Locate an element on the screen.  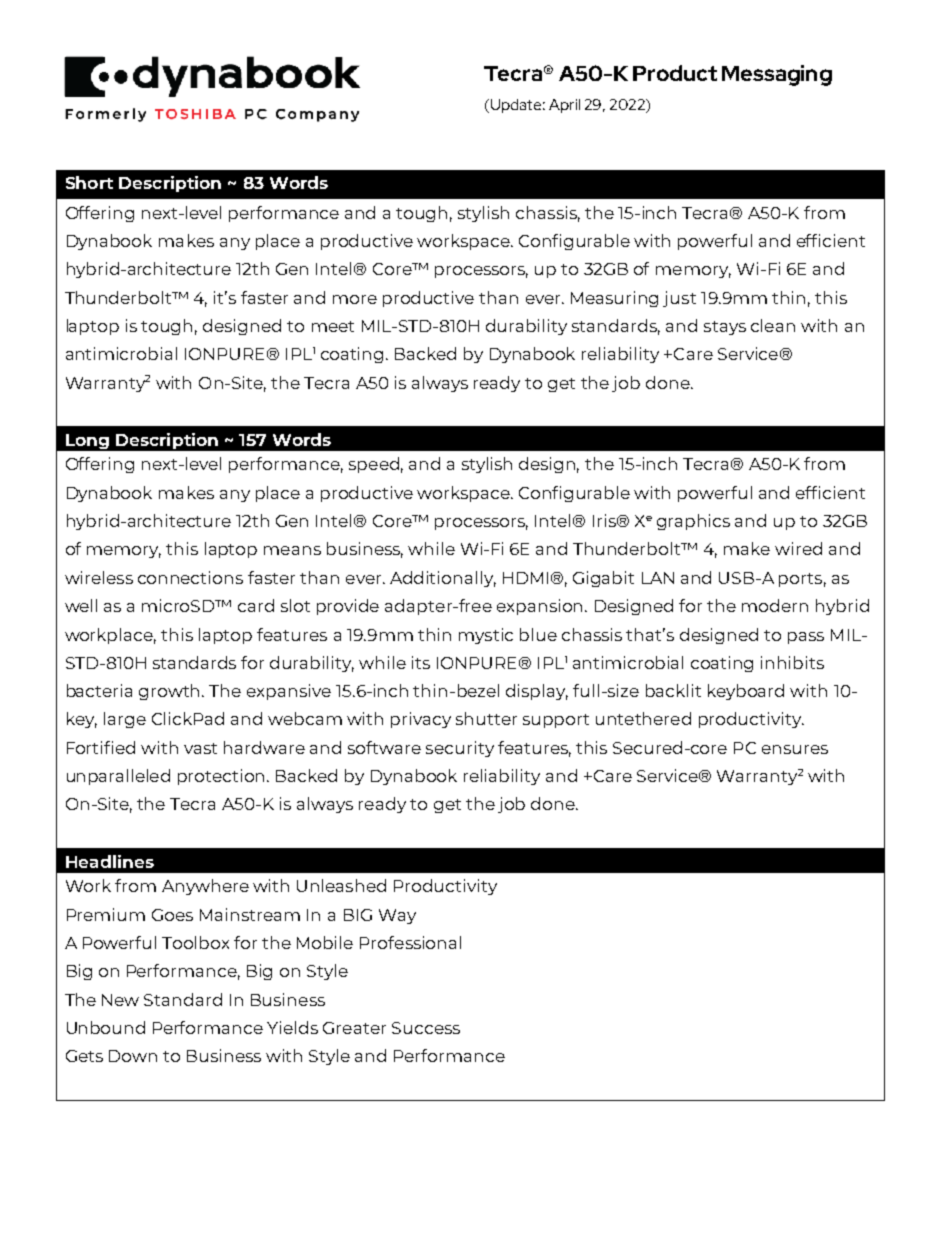
Short is located at coordinates (89, 182).
